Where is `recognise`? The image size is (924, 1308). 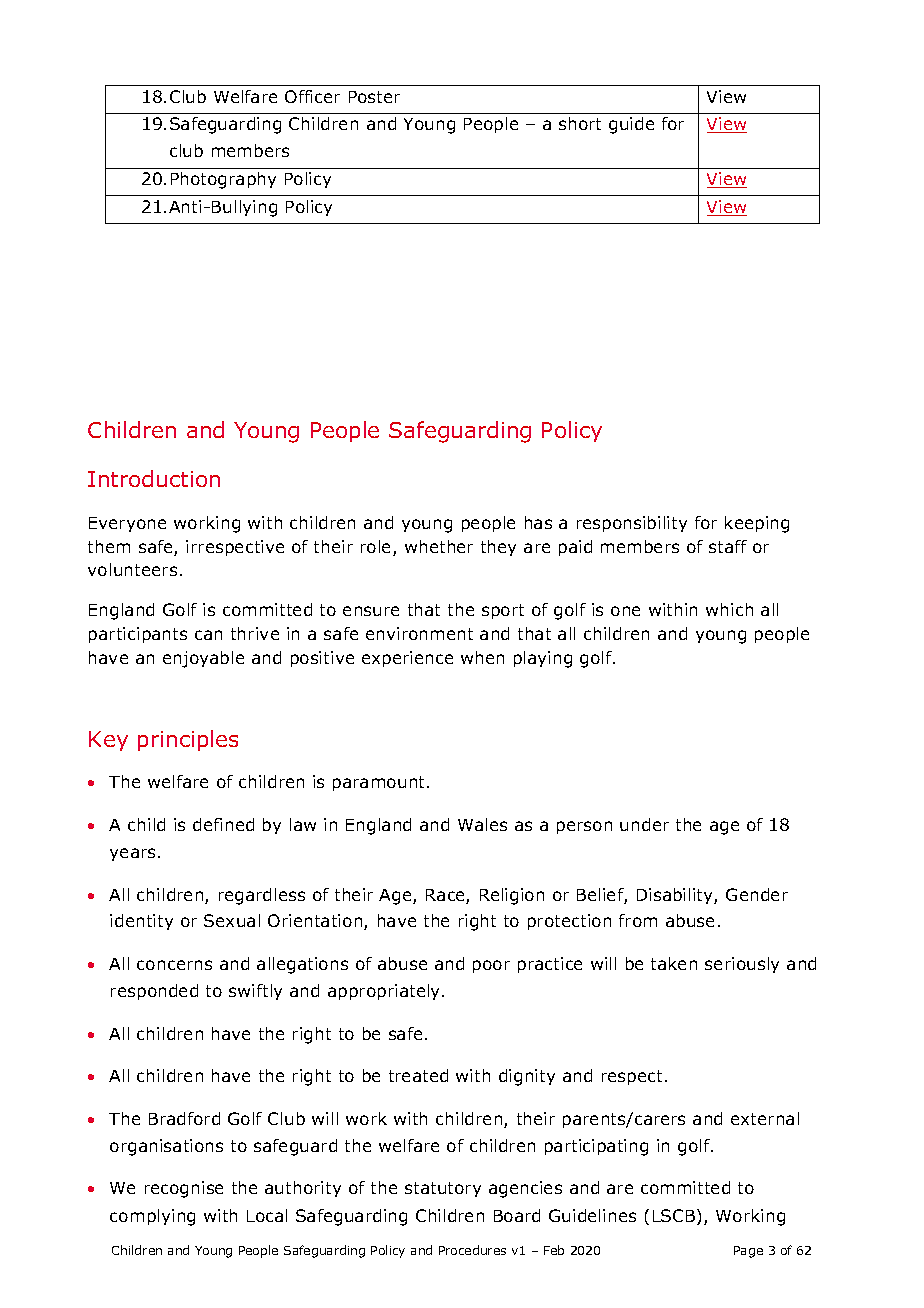
recognise is located at coordinates (184, 1189).
